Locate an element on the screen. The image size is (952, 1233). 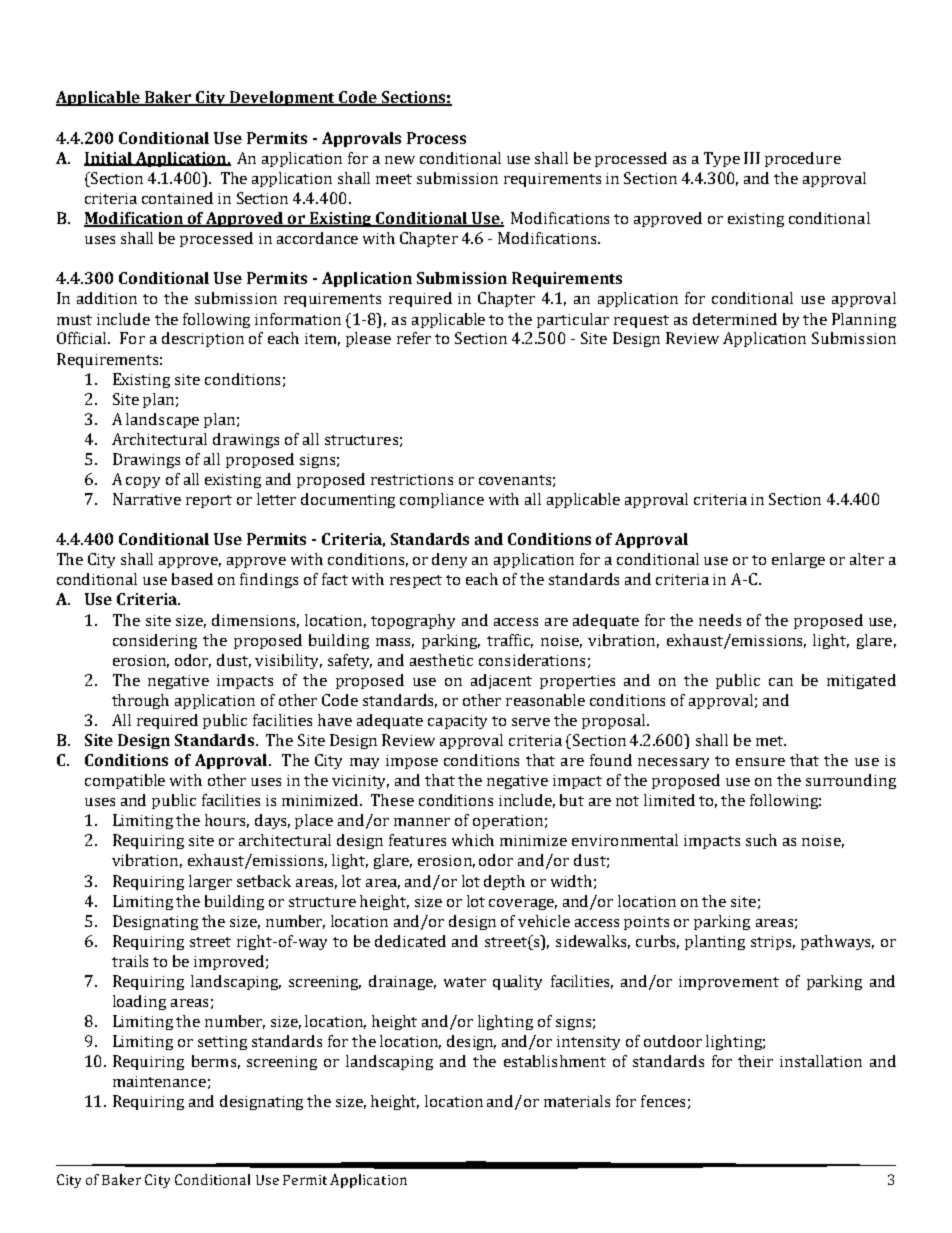
which is located at coordinates (473, 840).
